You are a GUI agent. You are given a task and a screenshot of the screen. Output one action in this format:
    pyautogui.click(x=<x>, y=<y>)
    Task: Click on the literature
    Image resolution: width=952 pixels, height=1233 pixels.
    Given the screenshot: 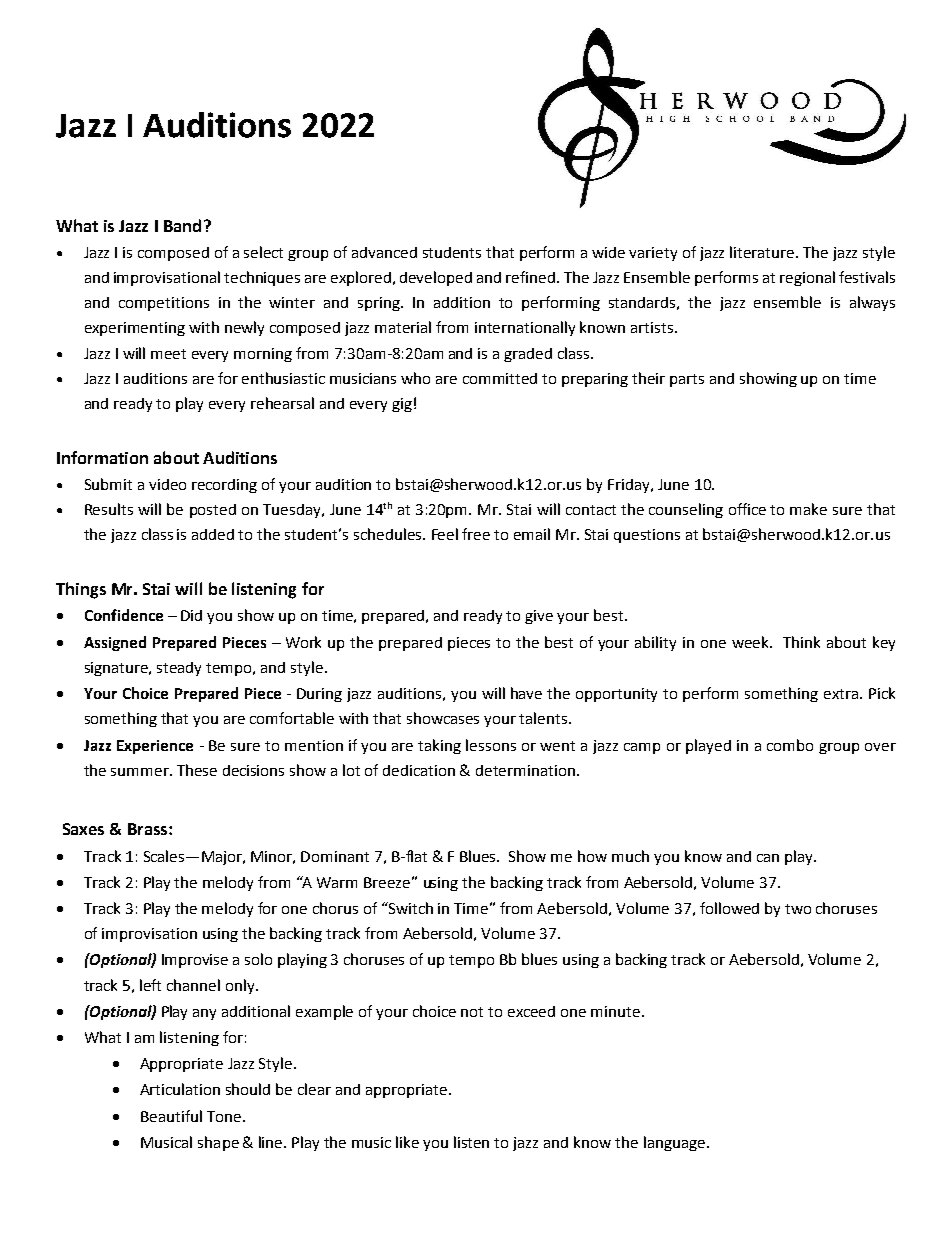 What is the action you would take?
    pyautogui.click(x=763, y=252)
